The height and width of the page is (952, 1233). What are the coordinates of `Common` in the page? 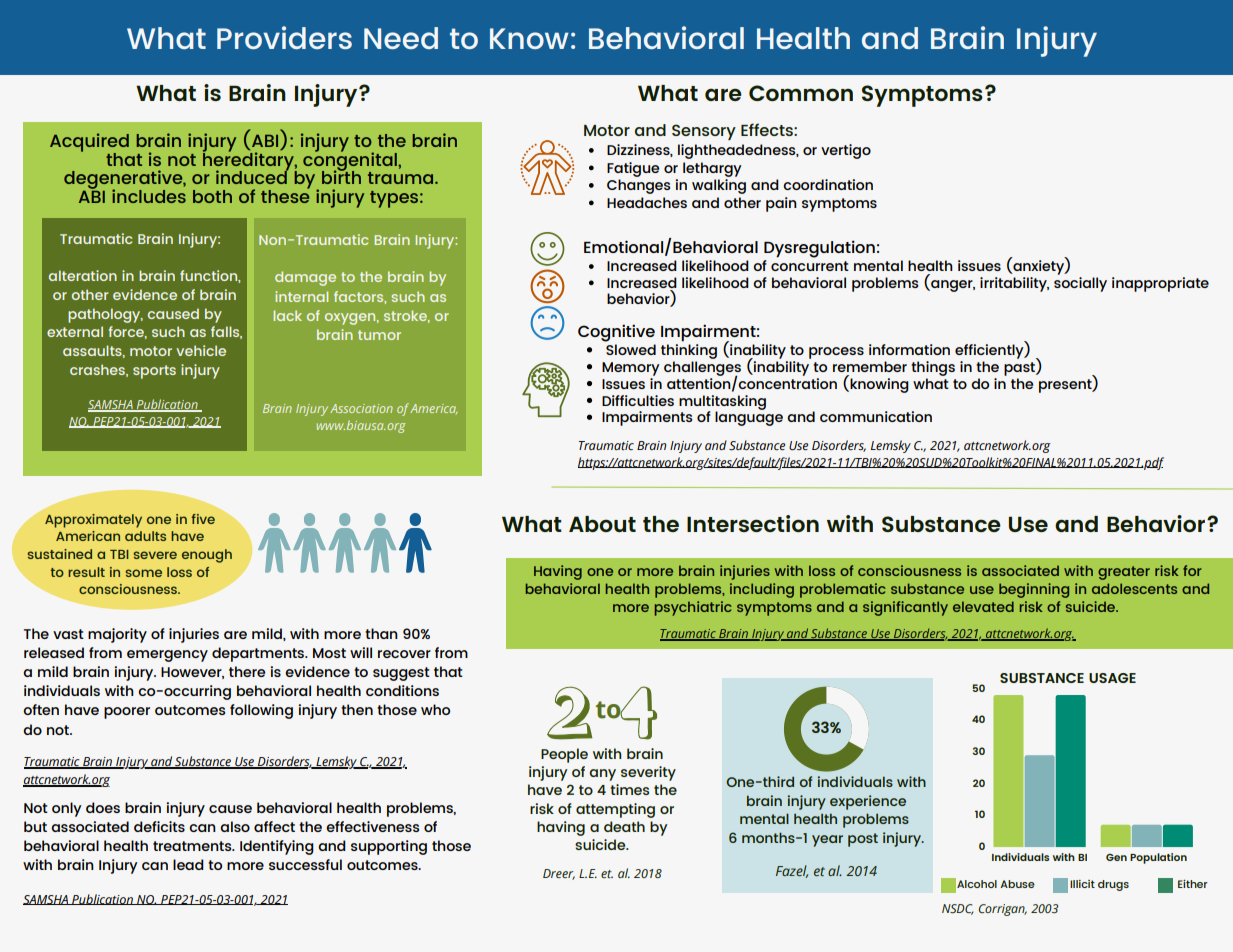 It's located at (801, 93).
